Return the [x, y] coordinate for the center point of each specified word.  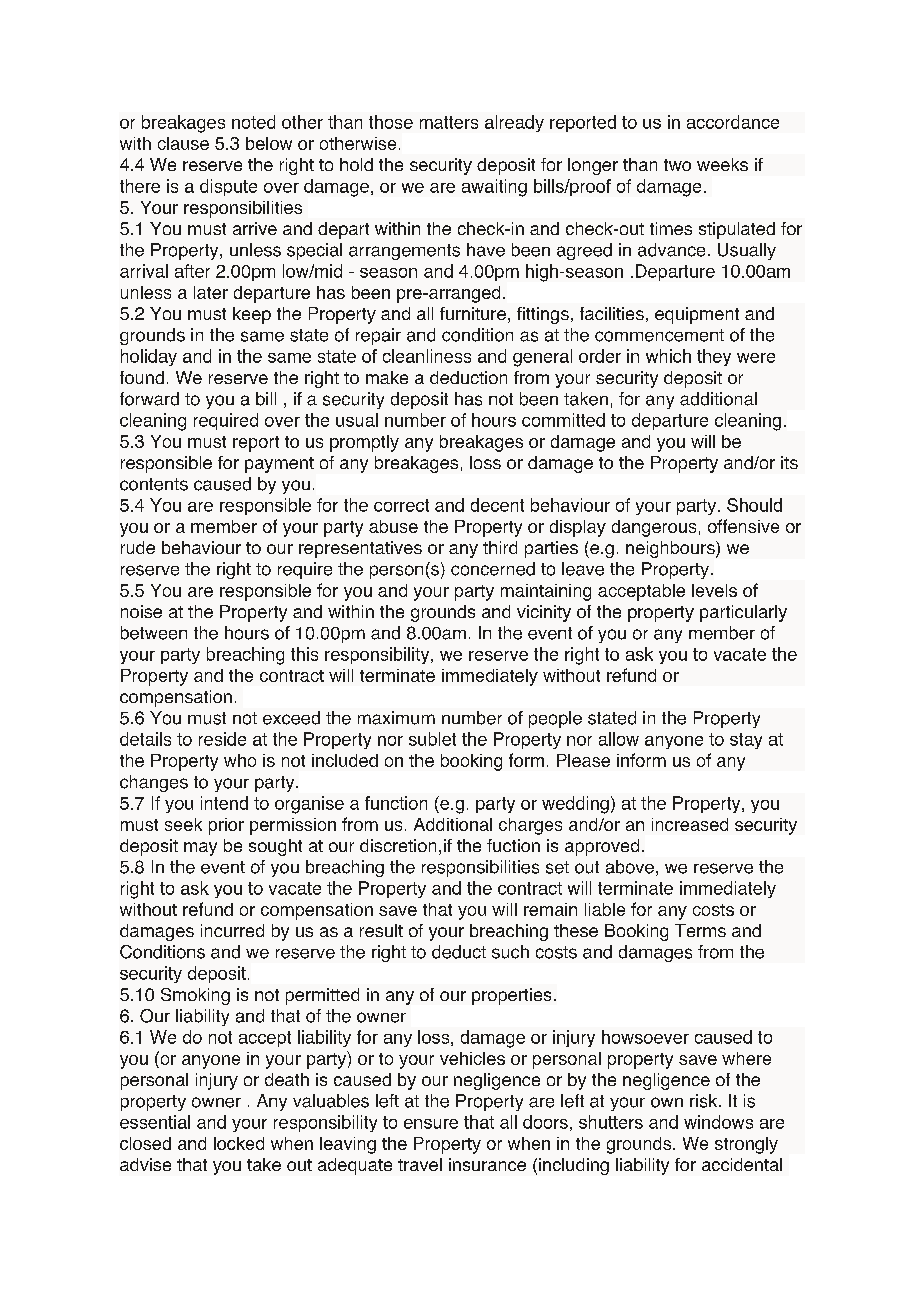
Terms [700, 930]
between [154, 633]
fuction [513, 845]
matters [449, 122]
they [714, 357]
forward [149, 399]
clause [183, 143]
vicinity [544, 613]
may [200, 849]
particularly [743, 613]
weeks [722, 164]
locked [239, 1143]
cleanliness [427, 356]
